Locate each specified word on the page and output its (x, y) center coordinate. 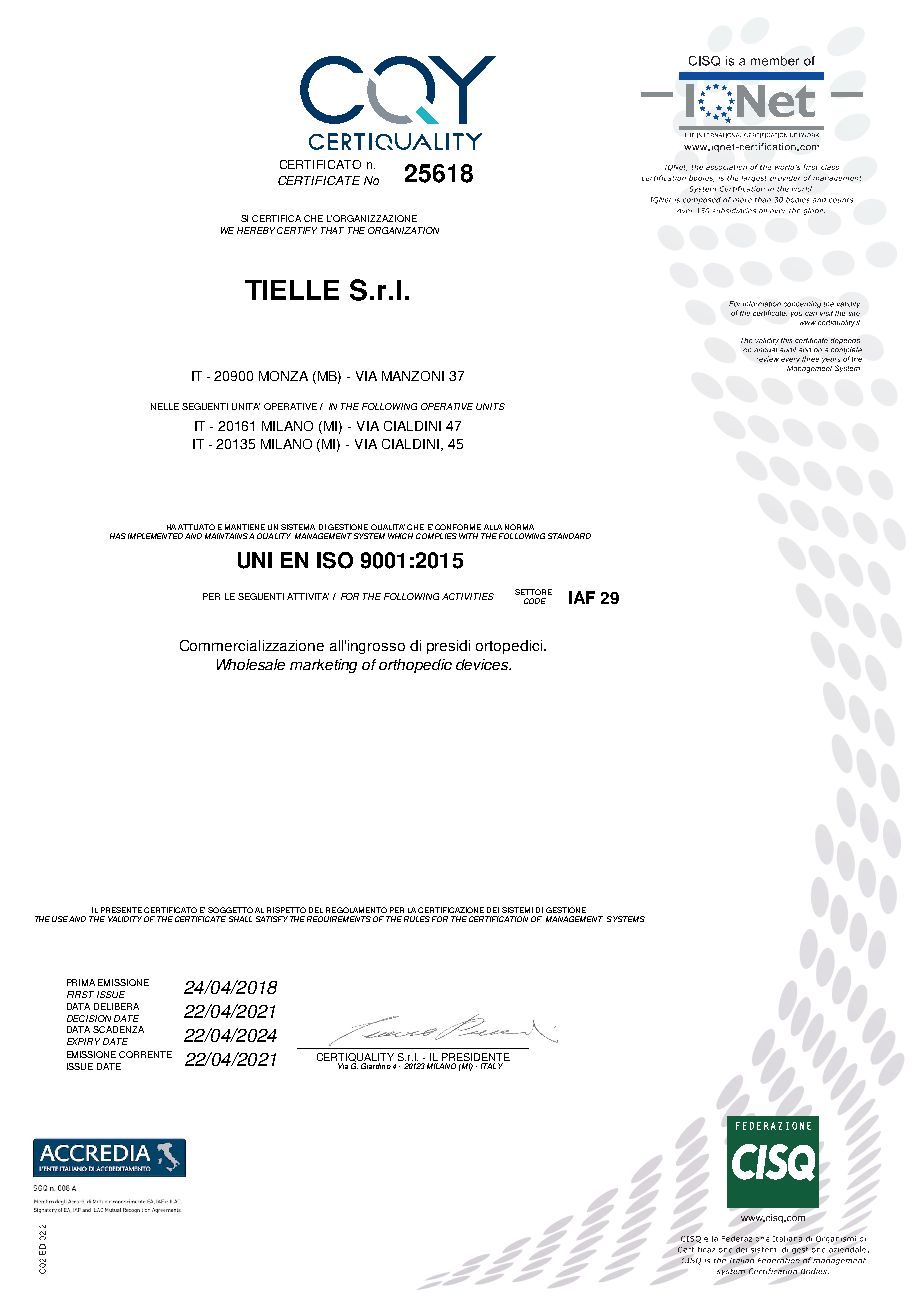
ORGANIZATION (403, 230)
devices (483, 664)
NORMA (519, 527)
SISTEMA (298, 527)
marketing (323, 666)
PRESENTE (121, 910)
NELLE (165, 406)
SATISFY (272, 919)
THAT (332, 230)
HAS (118, 536)
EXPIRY (83, 1041)
